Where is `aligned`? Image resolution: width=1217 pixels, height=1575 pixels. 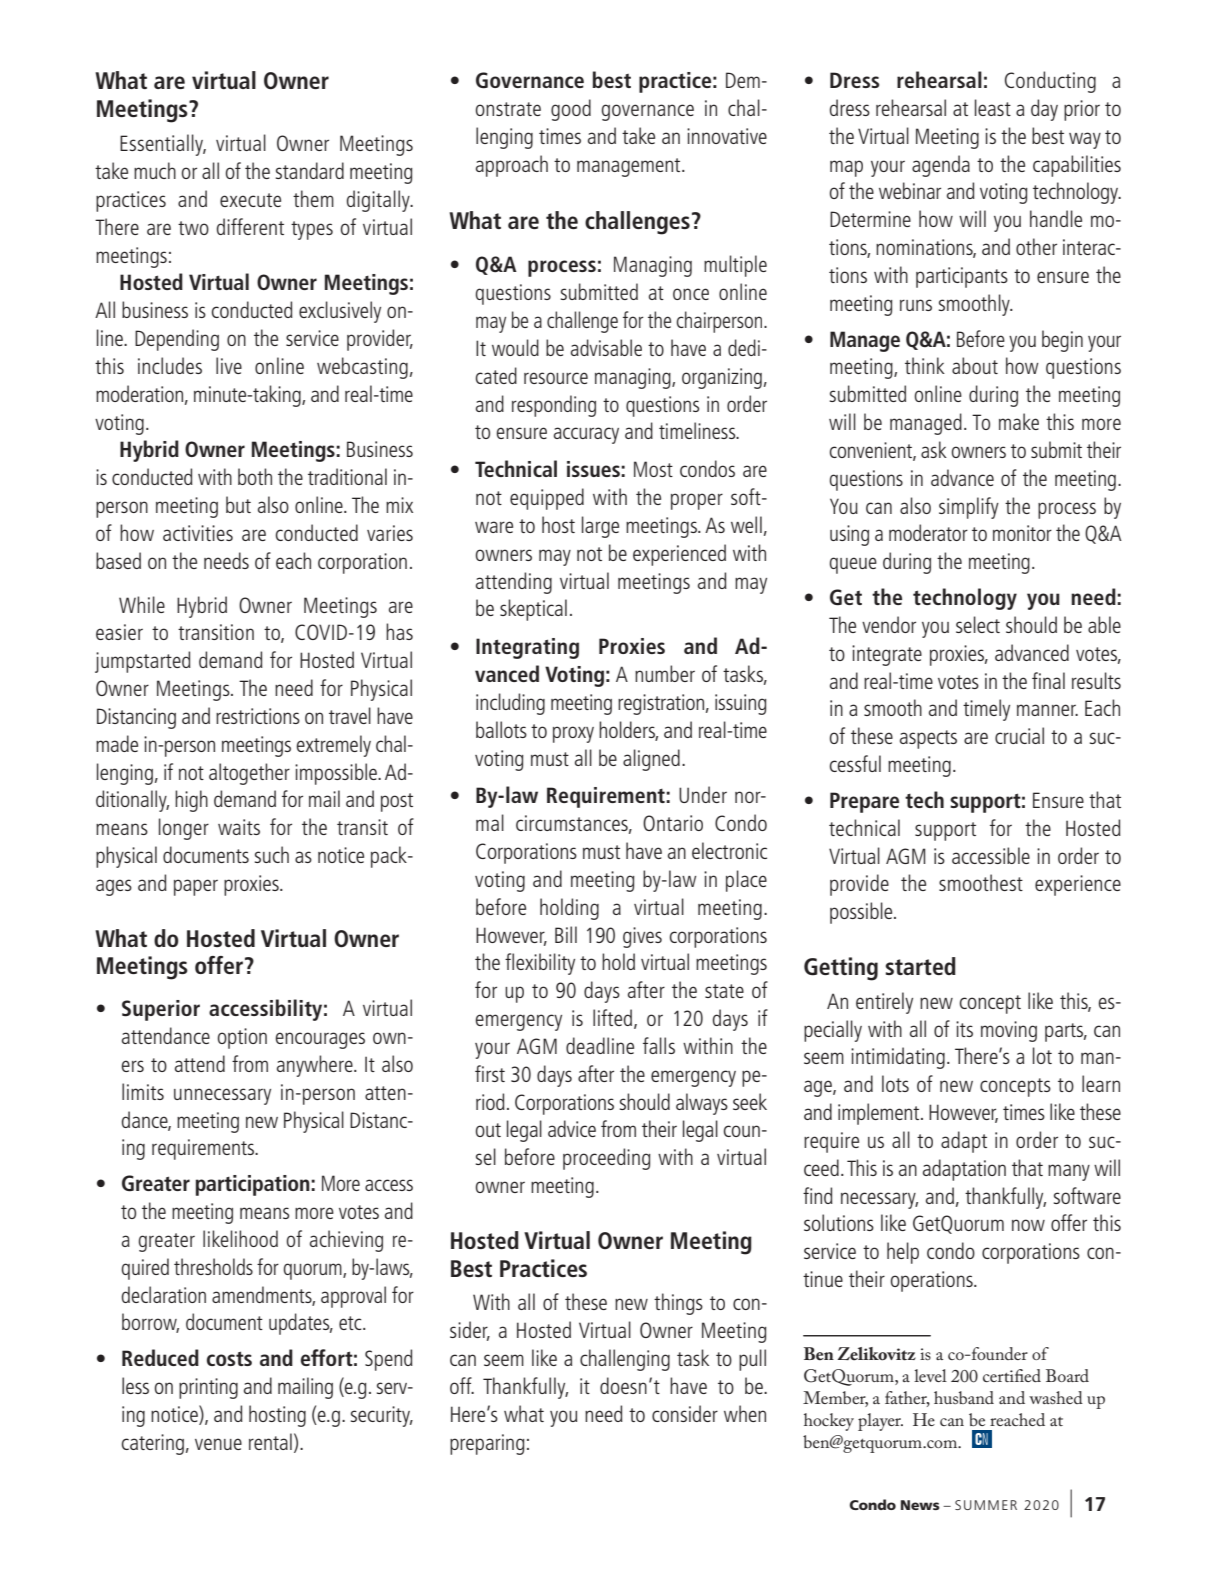
aligned is located at coordinates (651, 760).
